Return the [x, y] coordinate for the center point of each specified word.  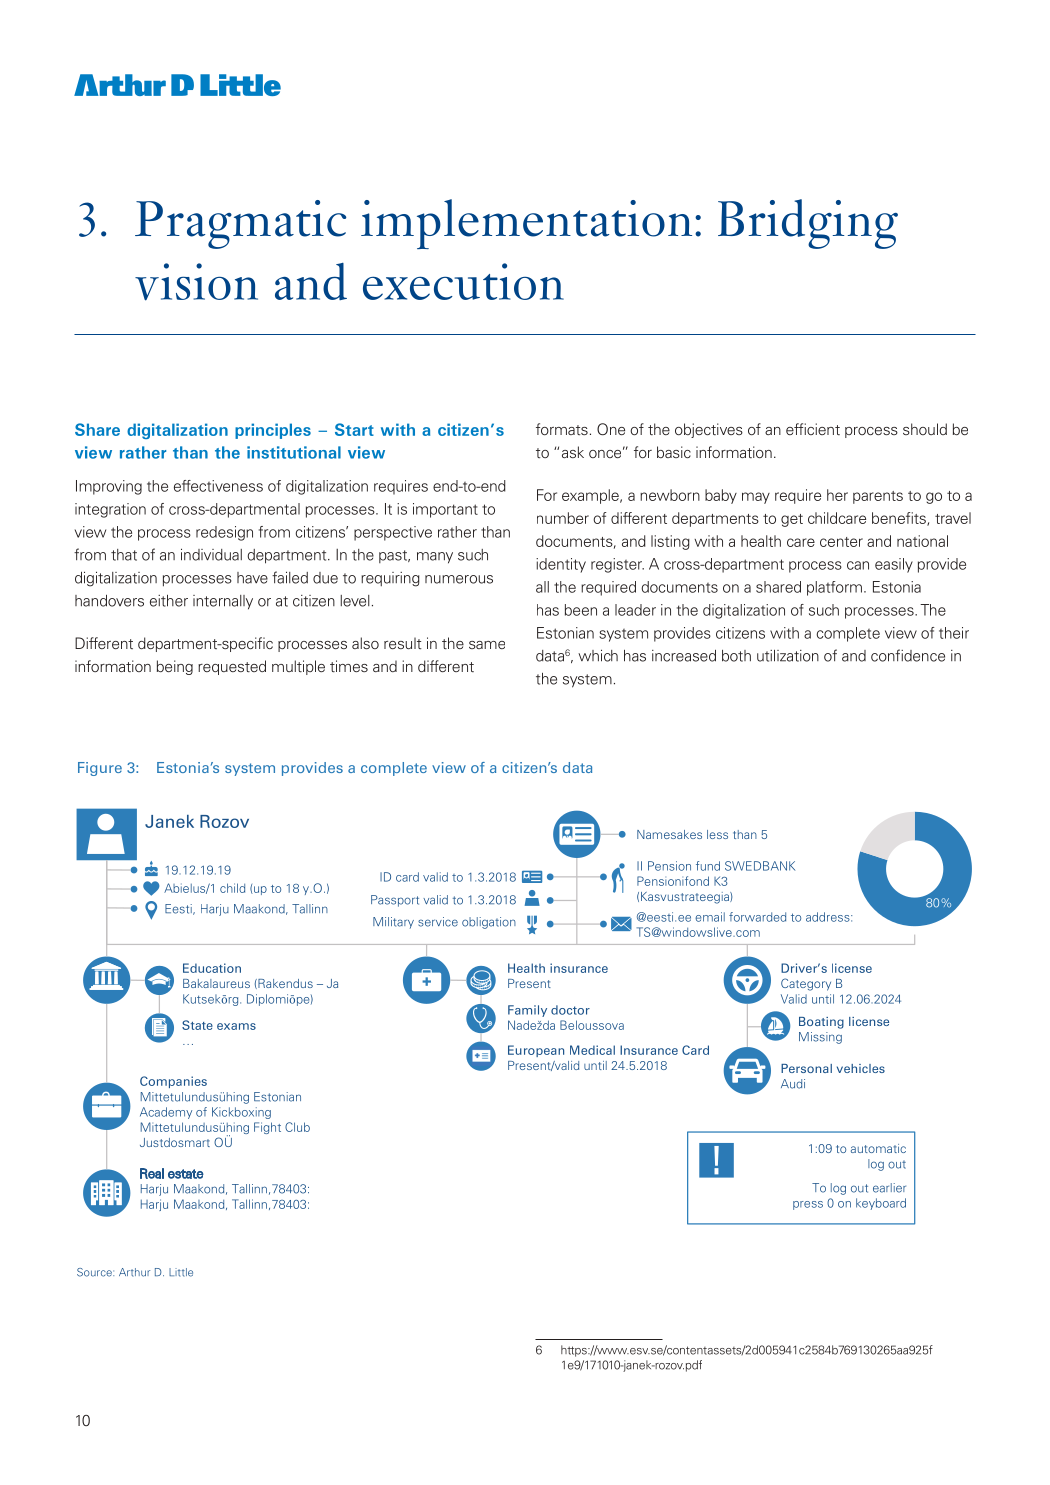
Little [181, 1272]
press [808, 1205]
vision [196, 282]
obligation [489, 923]
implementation [526, 224]
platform [834, 588]
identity [561, 565]
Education [212, 968]
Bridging [808, 224]
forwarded [757, 917]
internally [223, 602]
